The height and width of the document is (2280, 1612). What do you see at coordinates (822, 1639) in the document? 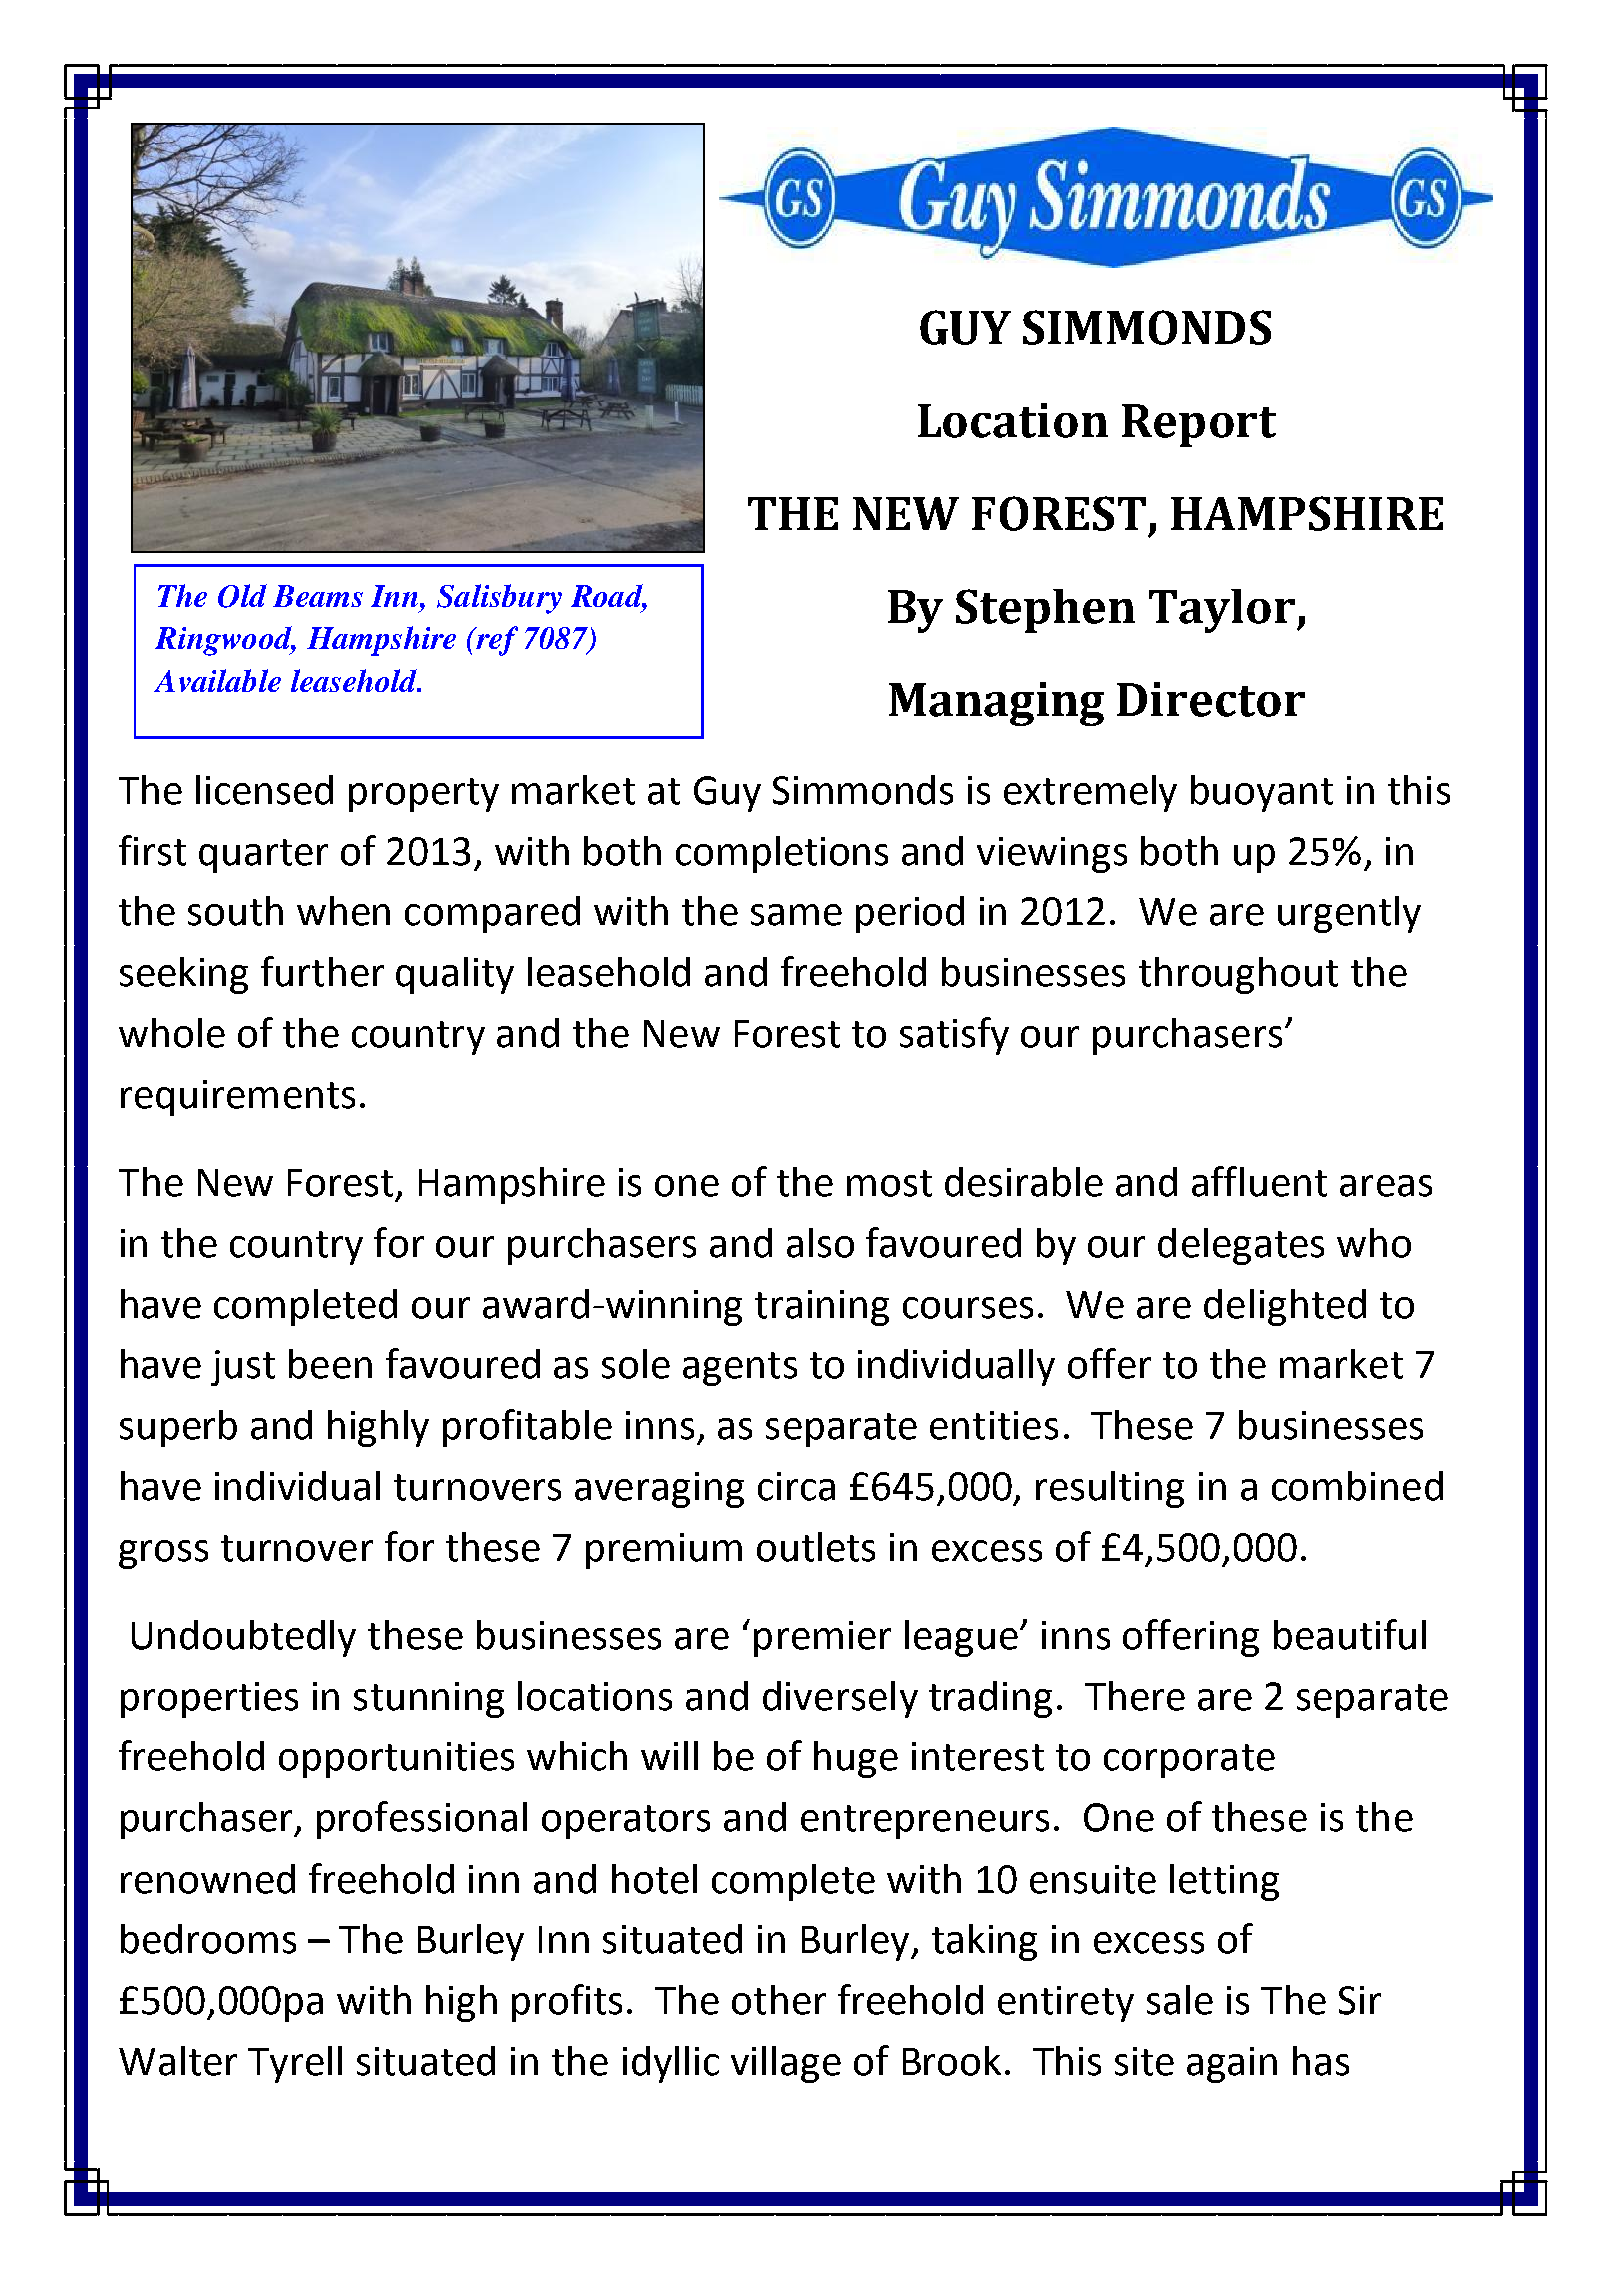
I see `premier` at bounding box center [822, 1639].
